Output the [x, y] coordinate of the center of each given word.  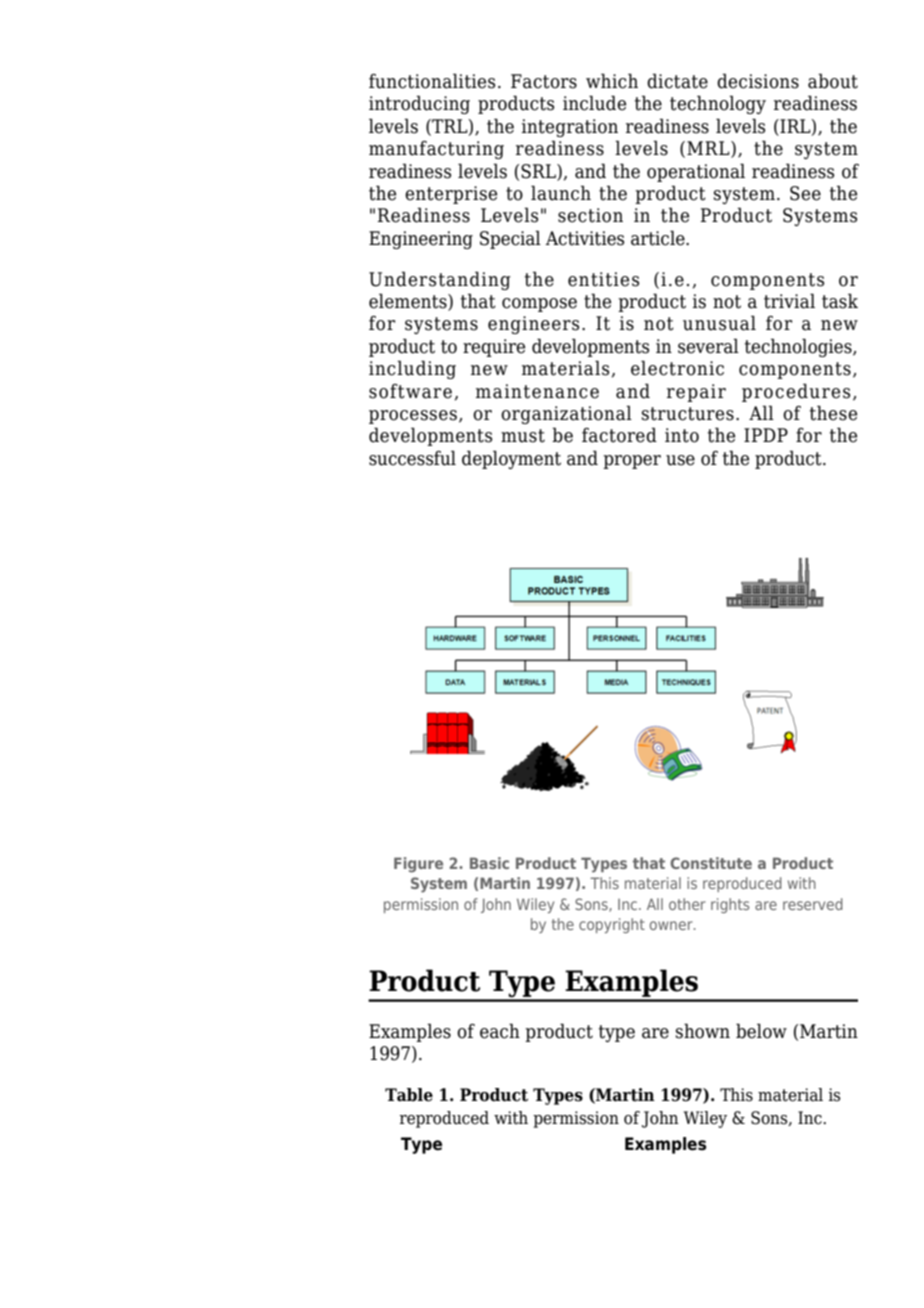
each [500, 1031]
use [680, 460]
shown [703, 1031]
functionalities [432, 81]
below [761, 1031]
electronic [677, 368]
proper [632, 462]
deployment [511, 459]
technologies [799, 347]
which [612, 81]
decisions [758, 81]
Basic [489, 863]
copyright [612, 925]
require [494, 348]
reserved [813, 904]
